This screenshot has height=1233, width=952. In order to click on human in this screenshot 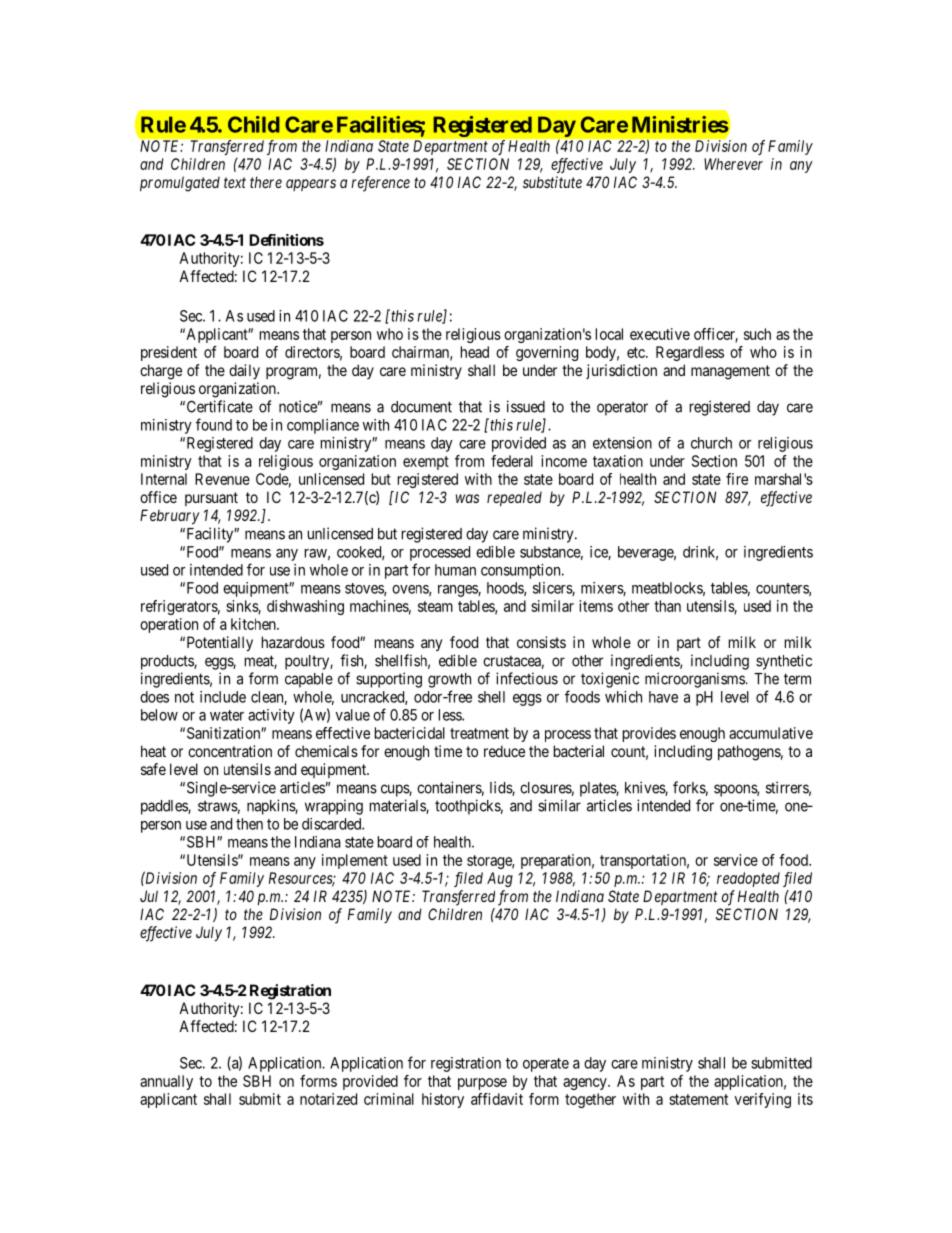, I will do `click(455, 570)`.
